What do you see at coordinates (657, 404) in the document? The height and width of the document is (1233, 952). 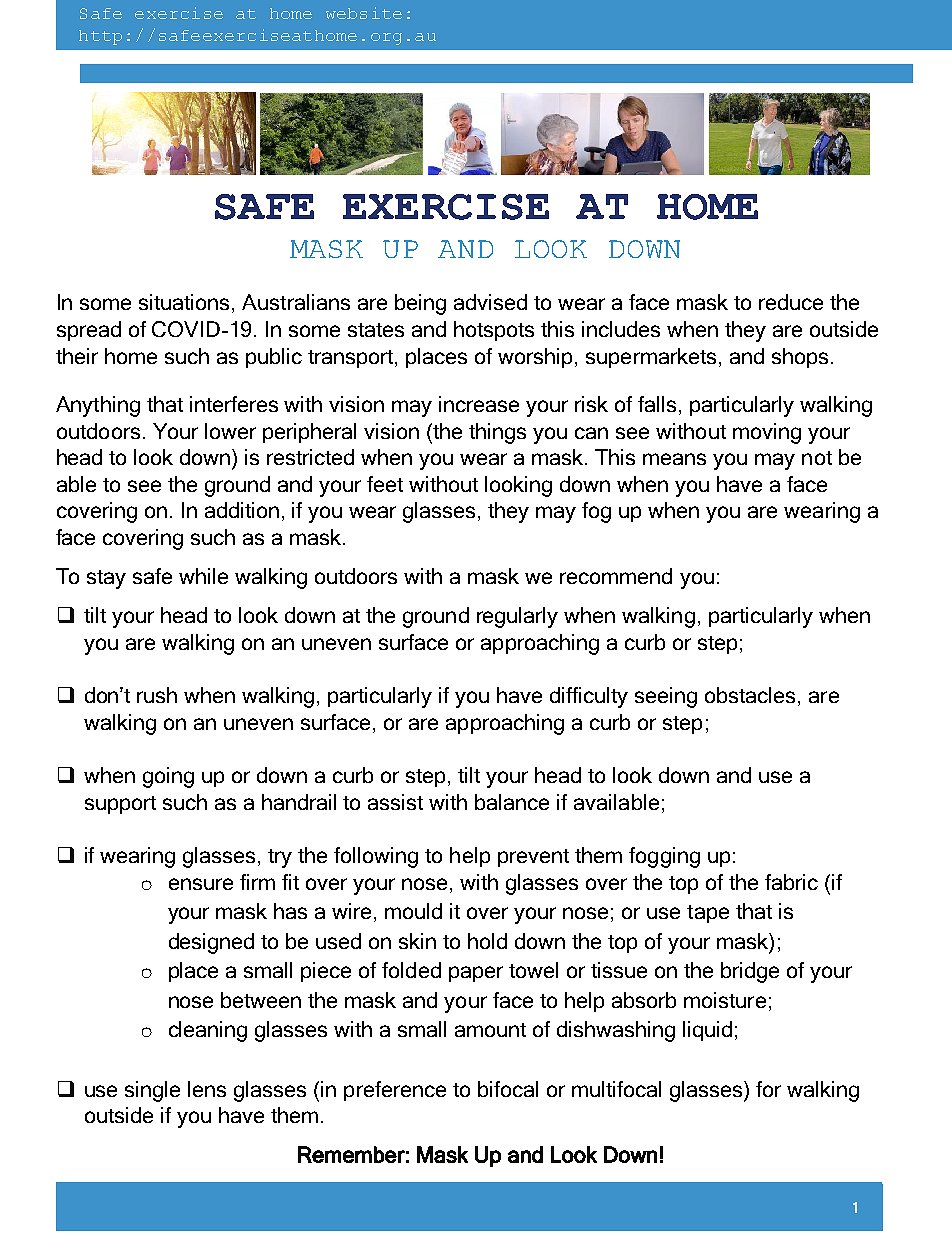 I see `falls` at bounding box center [657, 404].
